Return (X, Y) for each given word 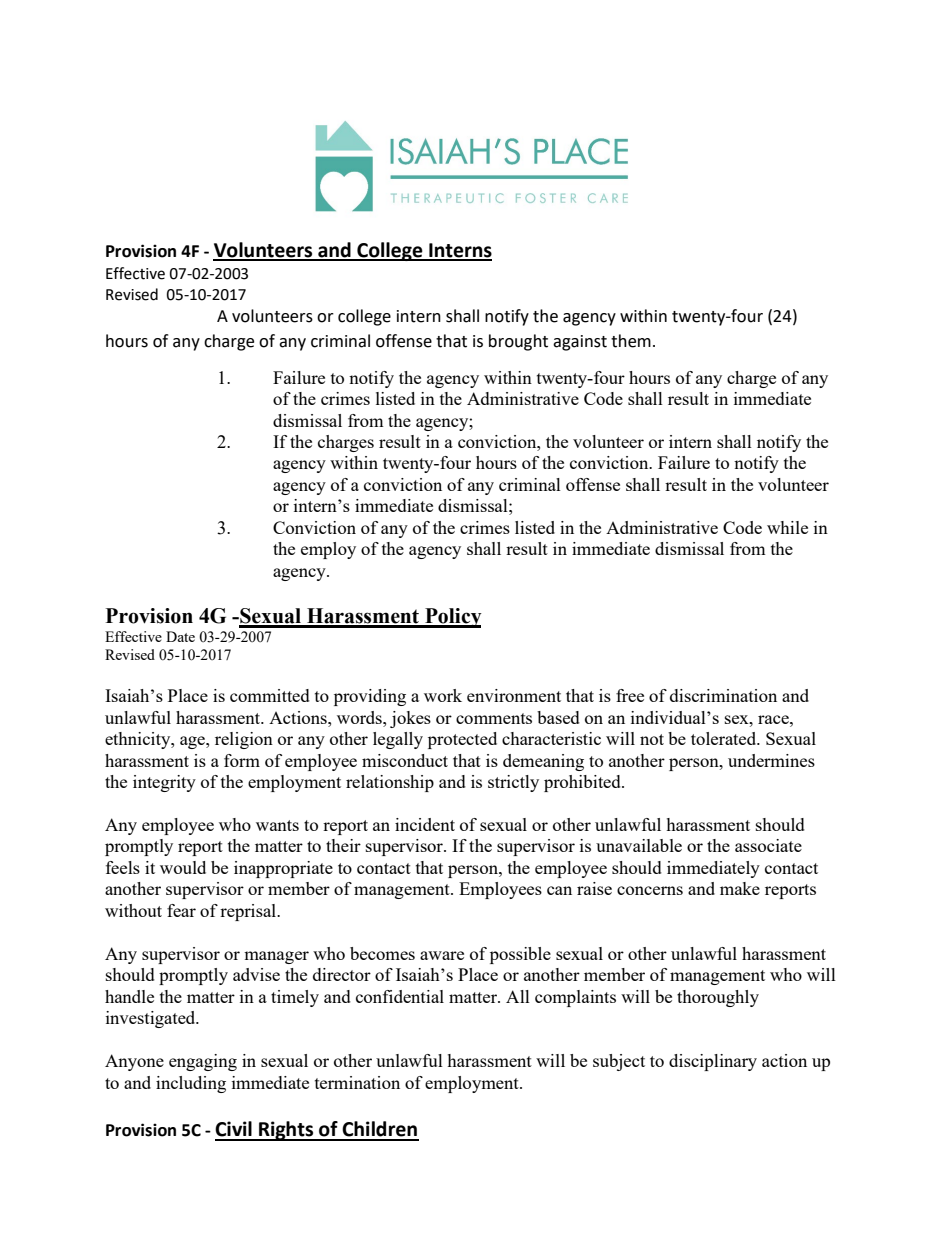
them (631, 341)
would (183, 867)
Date (180, 636)
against (580, 343)
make (740, 888)
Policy (452, 618)
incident (425, 824)
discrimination (723, 695)
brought (518, 342)
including (191, 1084)
